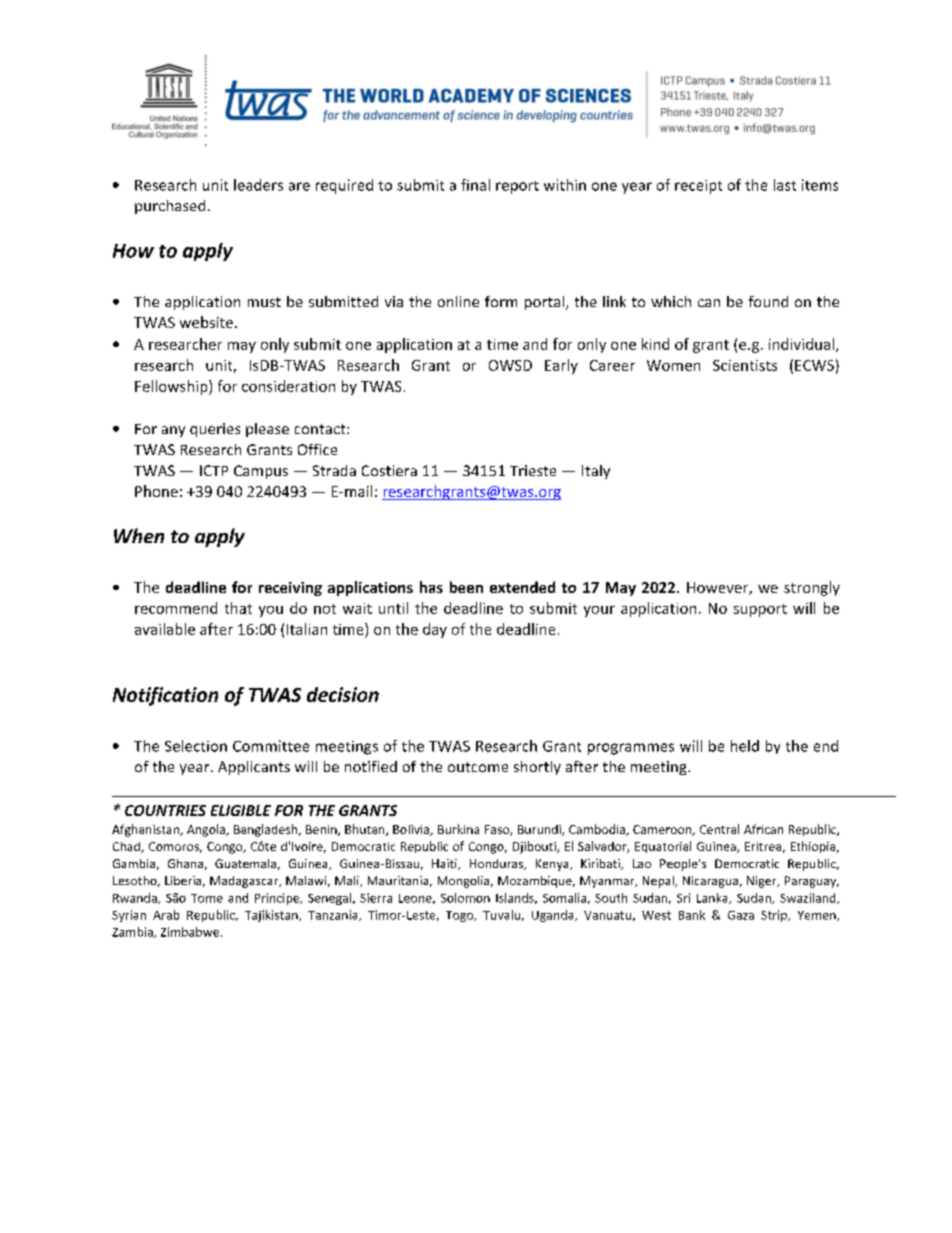 The width and height of the screenshot is (952, 1233). I want to click on queries, so click(215, 430).
